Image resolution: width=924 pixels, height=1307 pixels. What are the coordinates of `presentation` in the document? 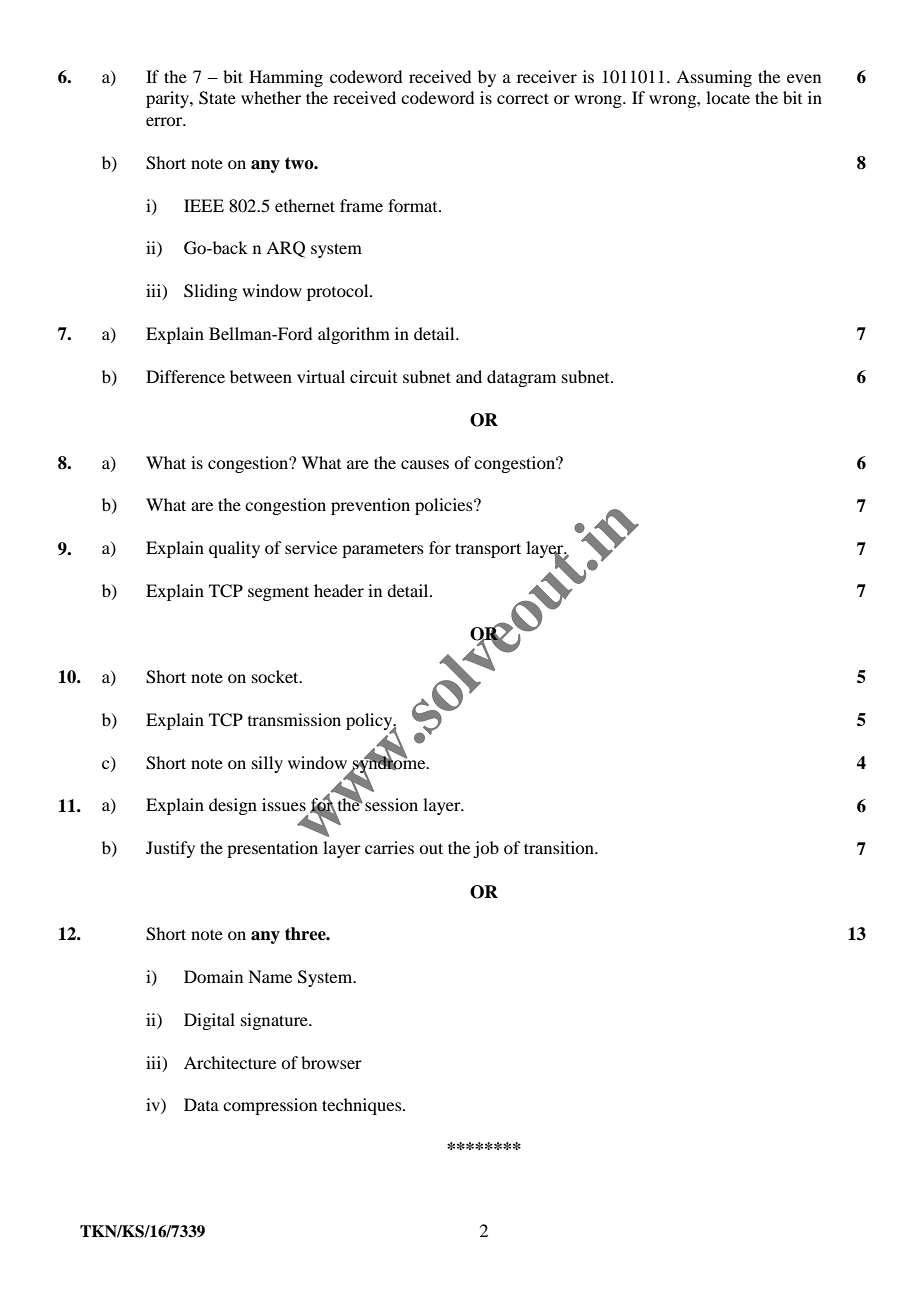 It's located at (272, 849).
